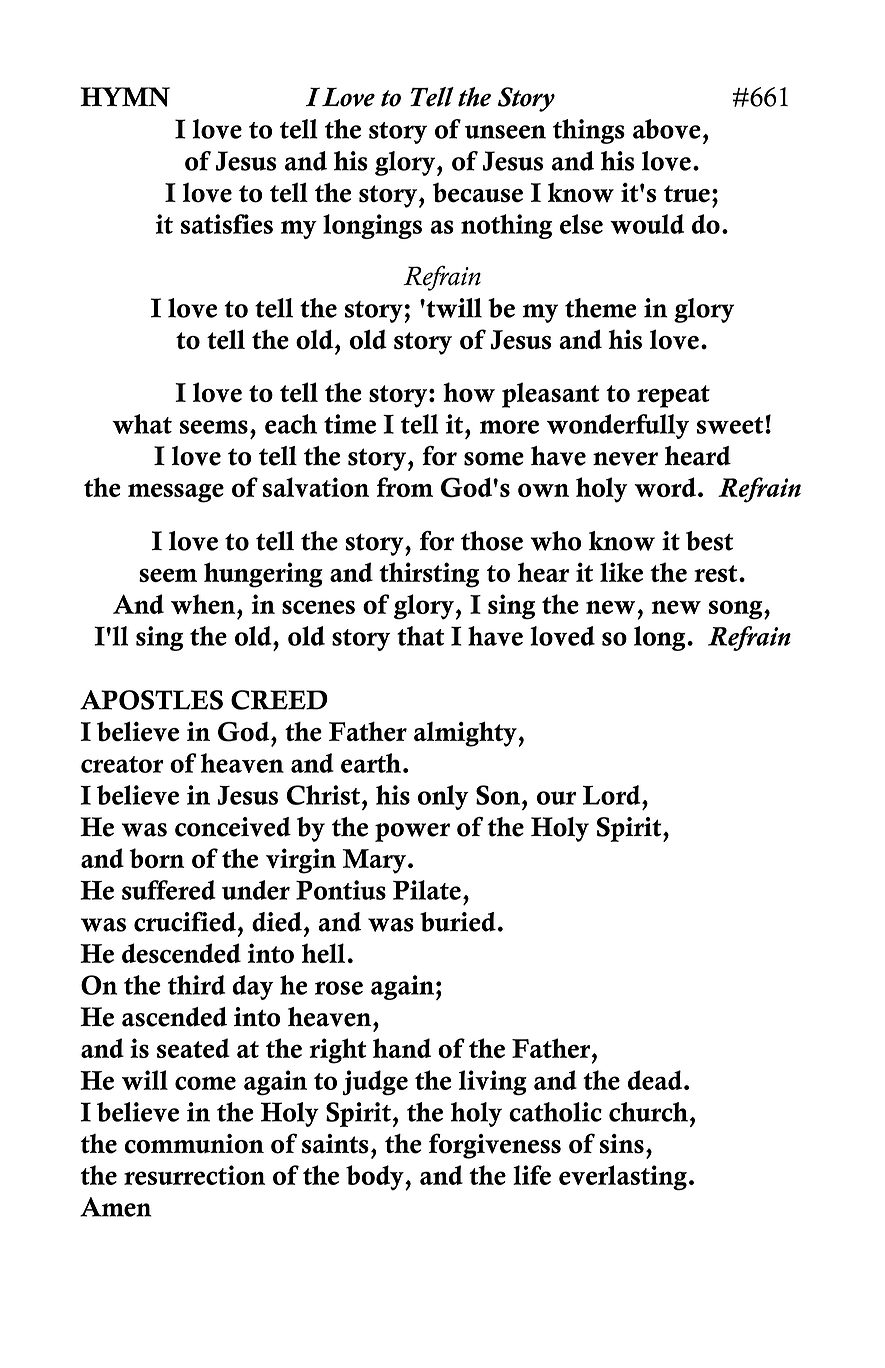 The width and height of the document is (885, 1368). Describe the element at coordinates (204, 604) in the document. I see `when` at that location.
